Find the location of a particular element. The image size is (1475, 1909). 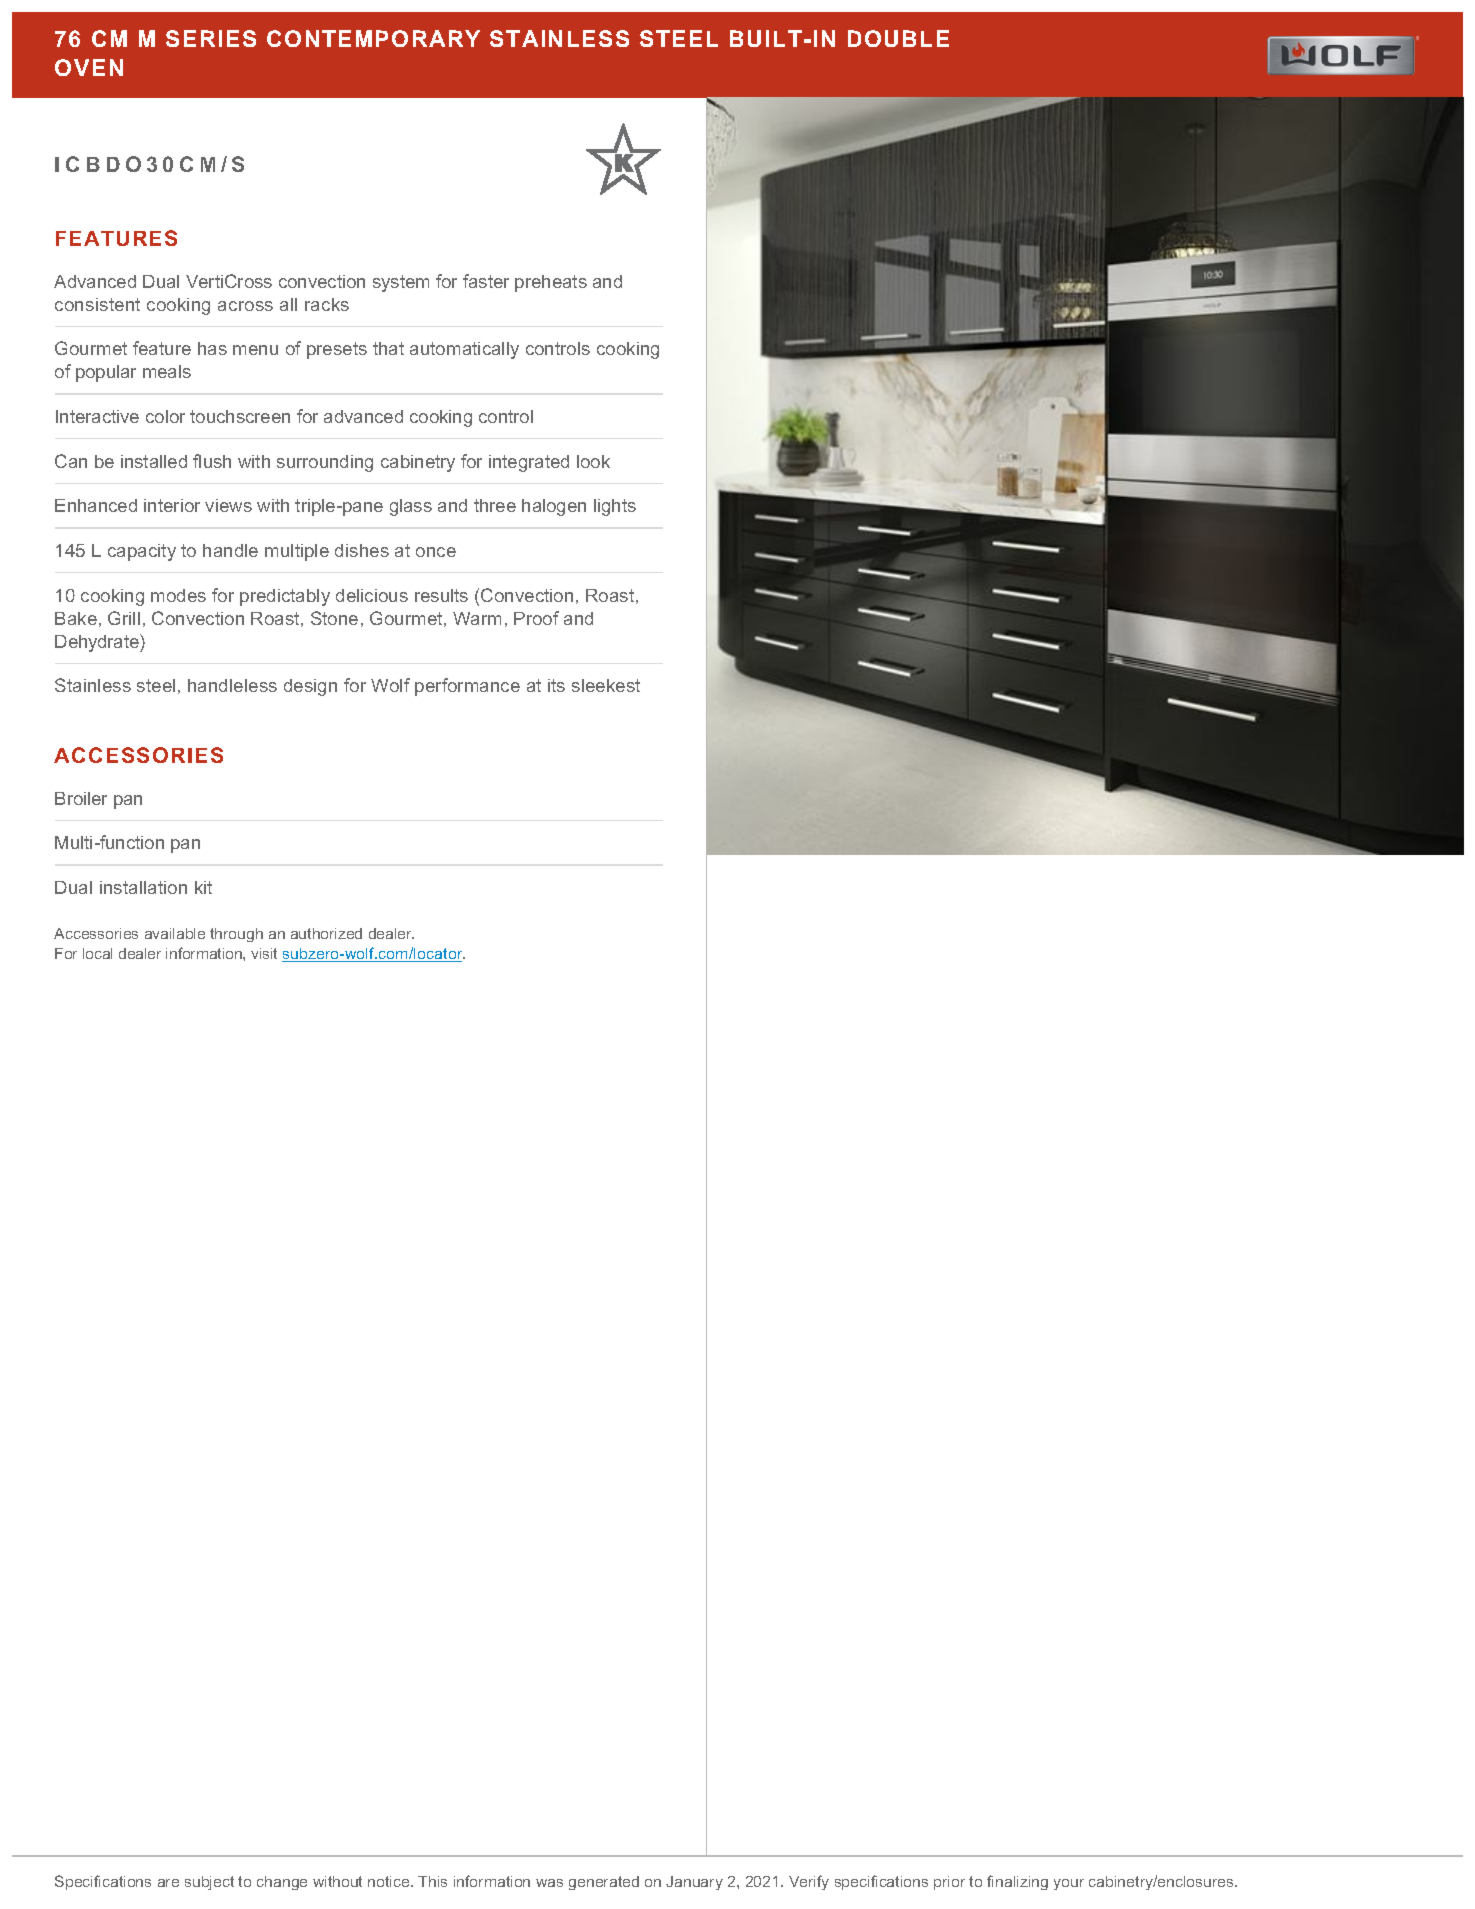

its is located at coordinates (556, 685).
